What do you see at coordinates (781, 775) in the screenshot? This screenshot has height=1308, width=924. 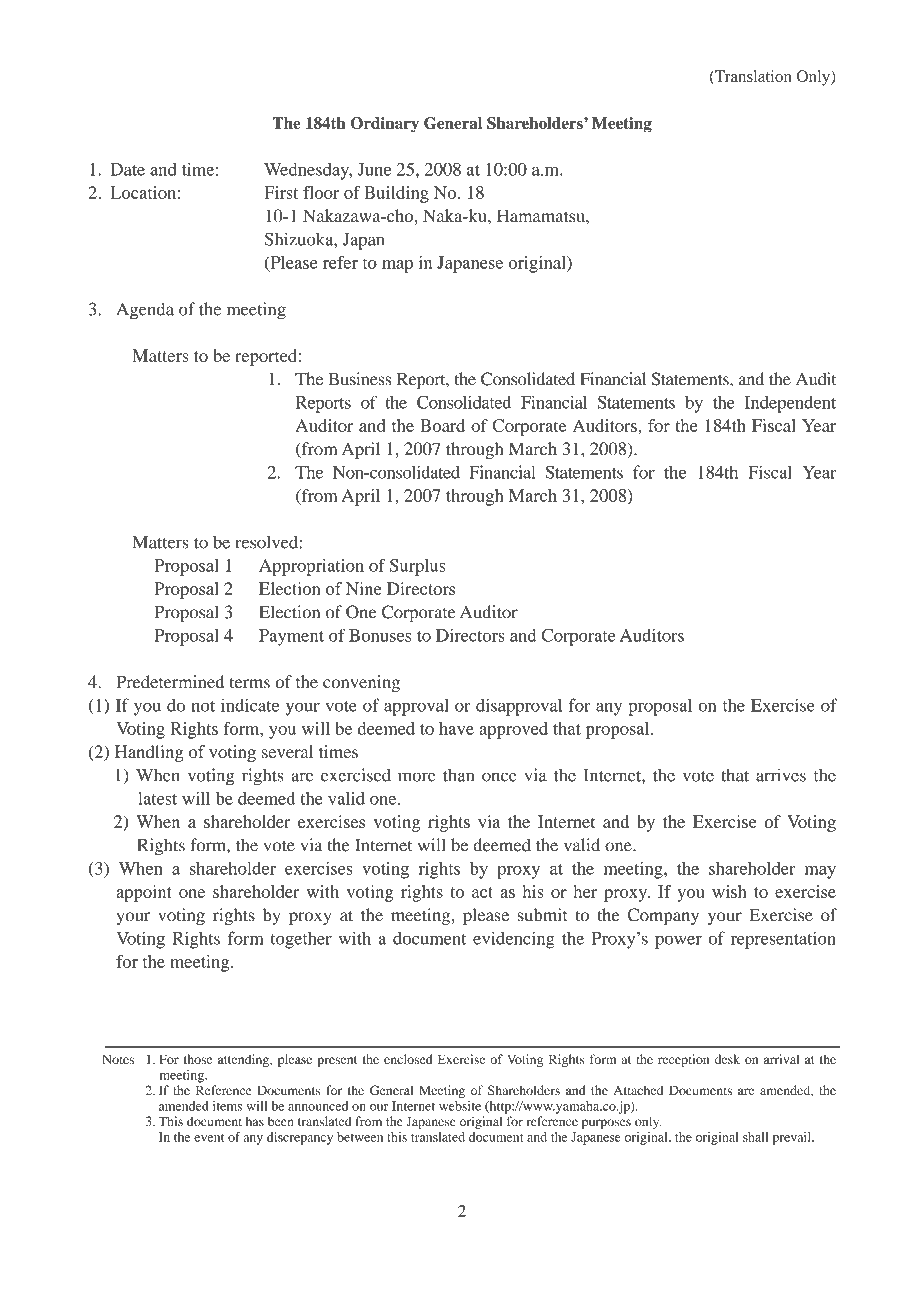 I see `arrives` at bounding box center [781, 775].
